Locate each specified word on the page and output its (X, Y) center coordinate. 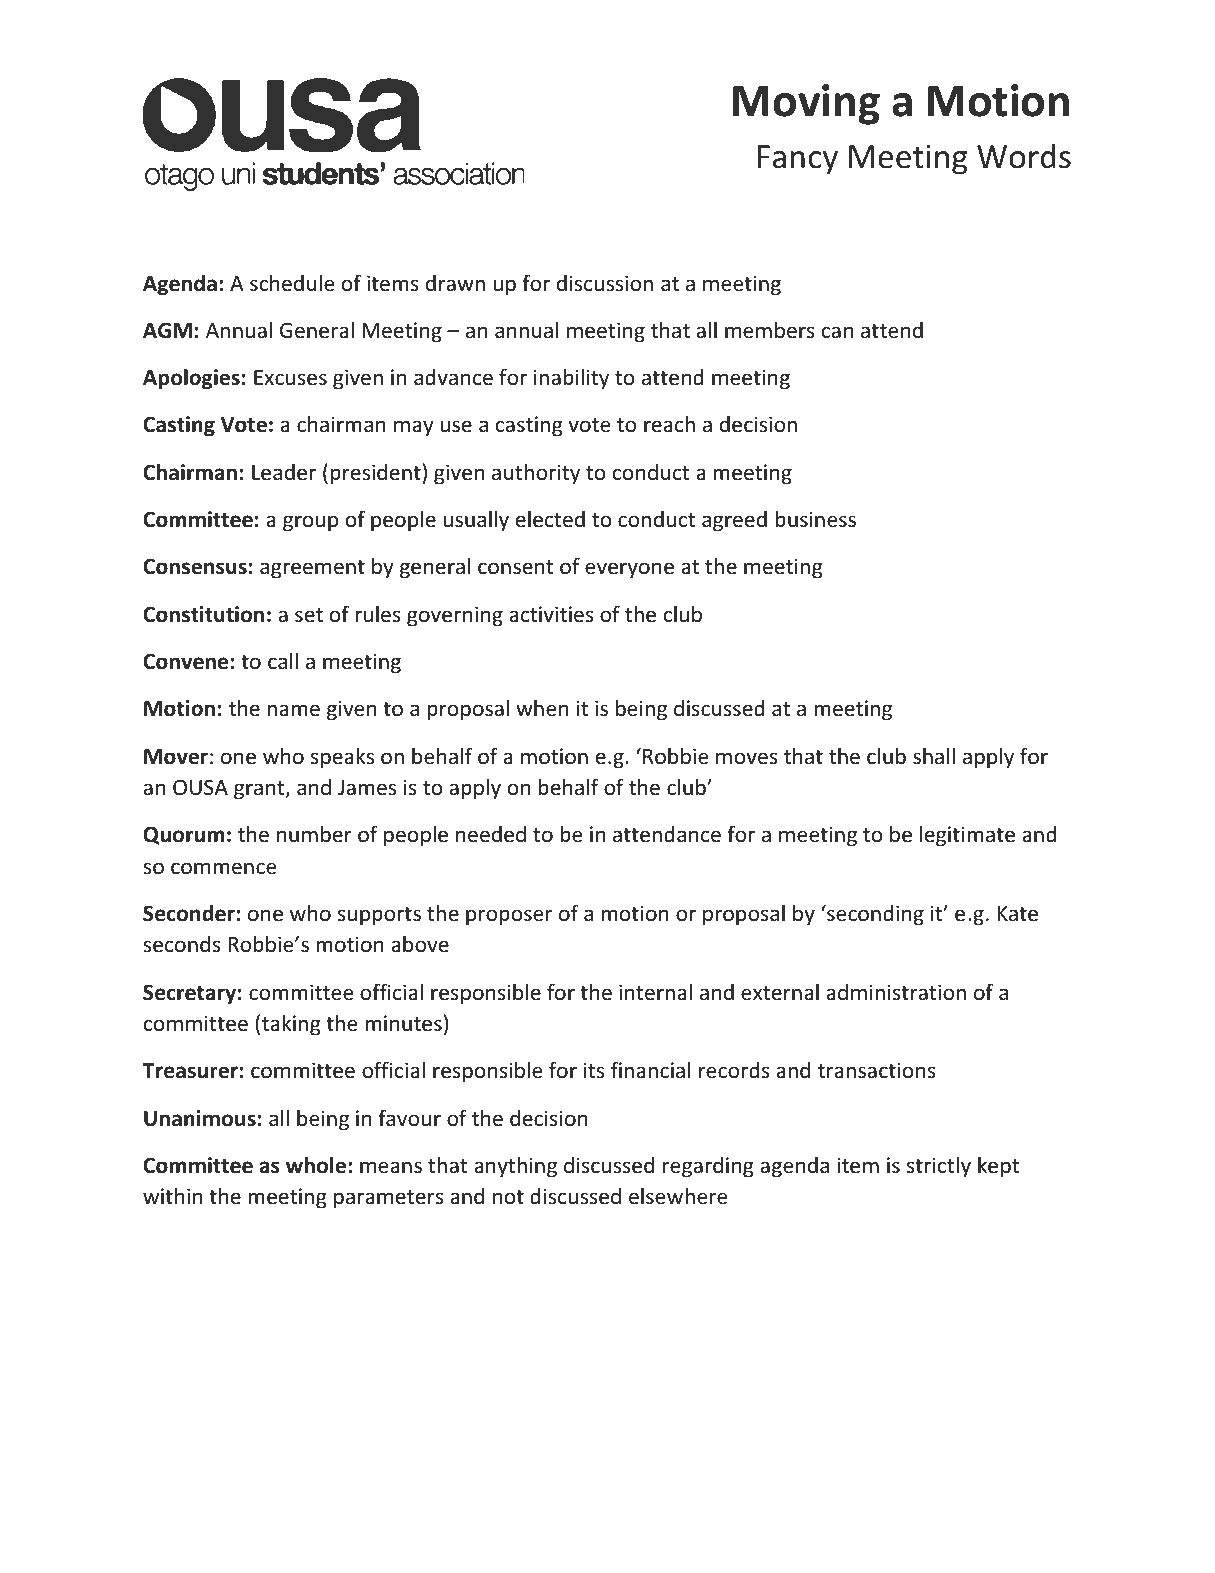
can (837, 332)
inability (571, 379)
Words (1024, 156)
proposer (509, 917)
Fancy (797, 160)
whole (316, 1165)
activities (551, 614)
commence (224, 868)
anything (515, 1167)
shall (934, 756)
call (283, 660)
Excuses (290, 378)
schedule (292, 283)
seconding (874, 915)
